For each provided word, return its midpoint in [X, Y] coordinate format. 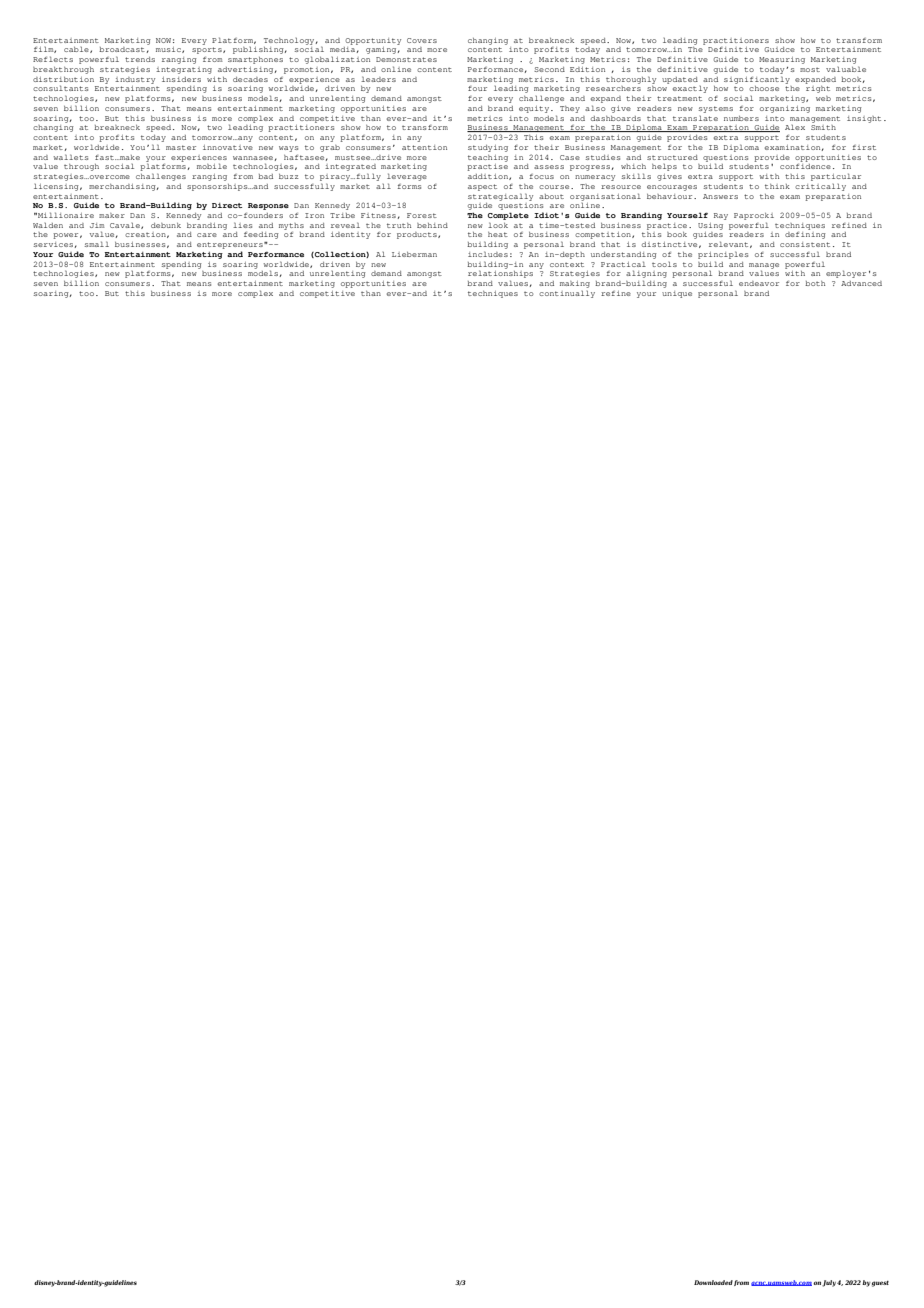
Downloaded [713, 1282]
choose [764, 88]
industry [135, 80]
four [477, 88]
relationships [500, 275]
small [96, 244]
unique [677, 294]
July [829, 1283]
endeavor [759, 283]
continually [567, 294]
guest [880, 1284]
